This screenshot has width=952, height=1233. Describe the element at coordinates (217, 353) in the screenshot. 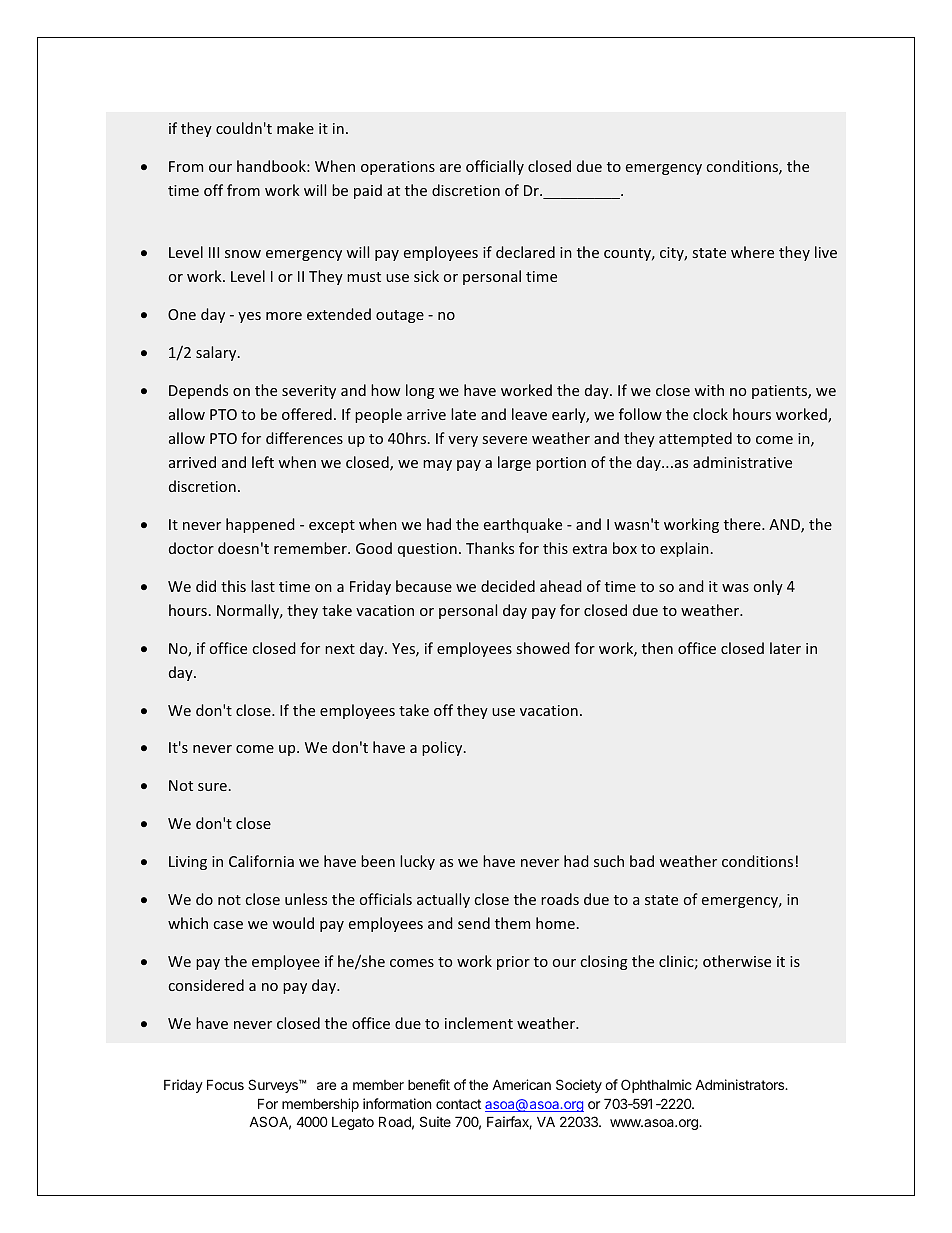

I see `salary` at that location.
